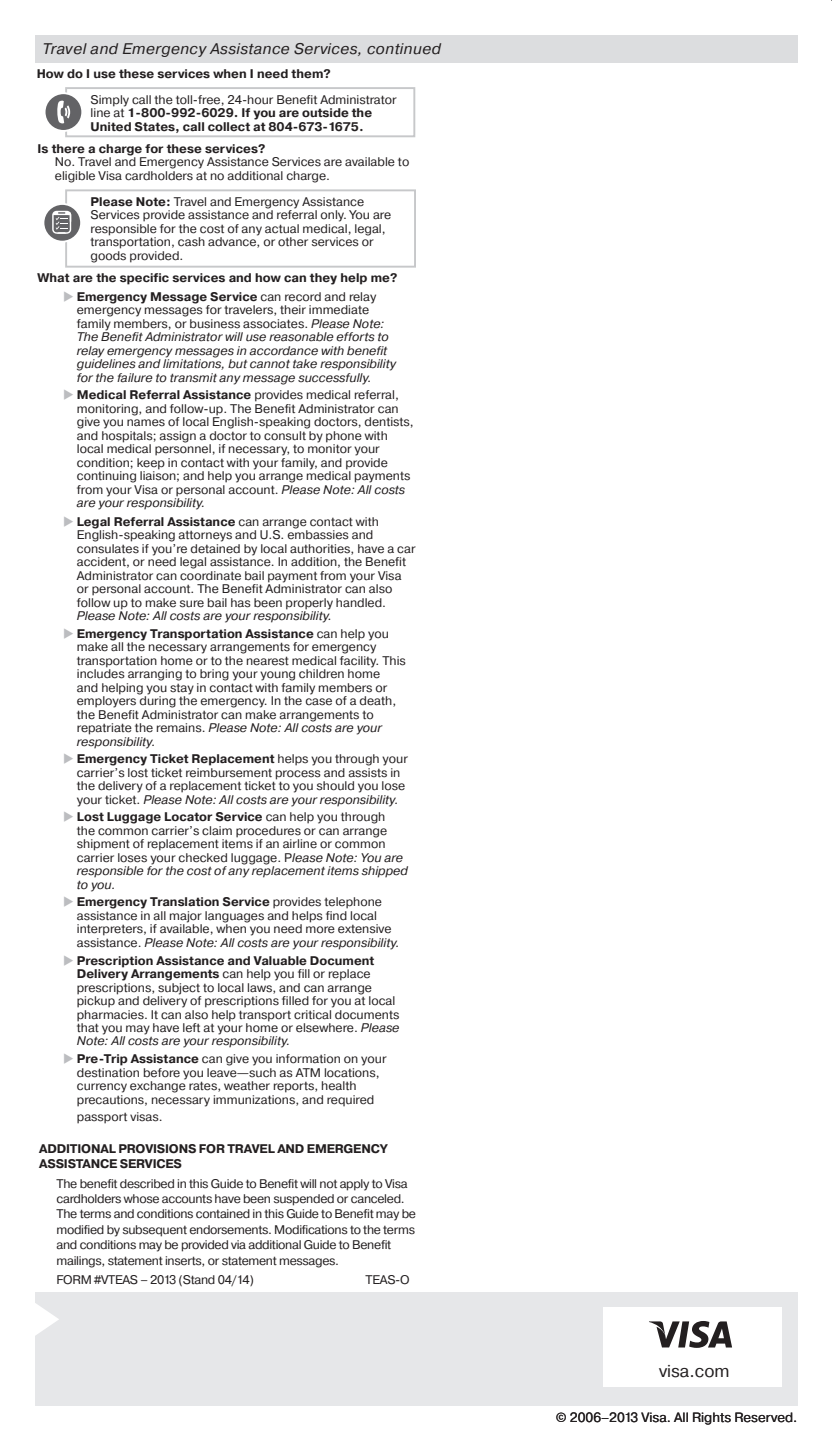 The width and height of the image is (832, 1456). I want to click on Simply, so click(110, 102).
